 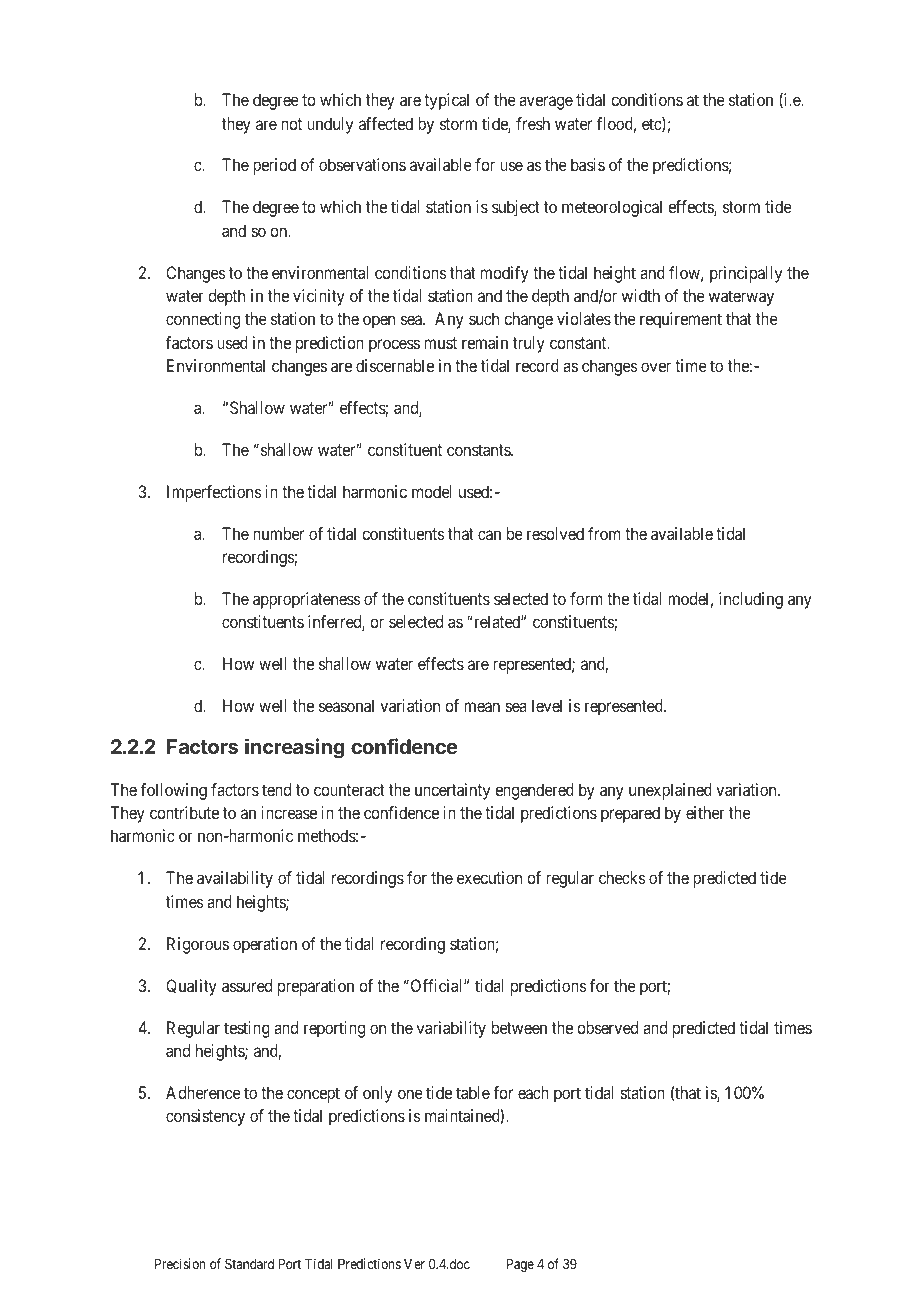 What do you see at coordinates (451, 1029) in the screenshot?
I see `variability` at bounding box center [451, 1029].
